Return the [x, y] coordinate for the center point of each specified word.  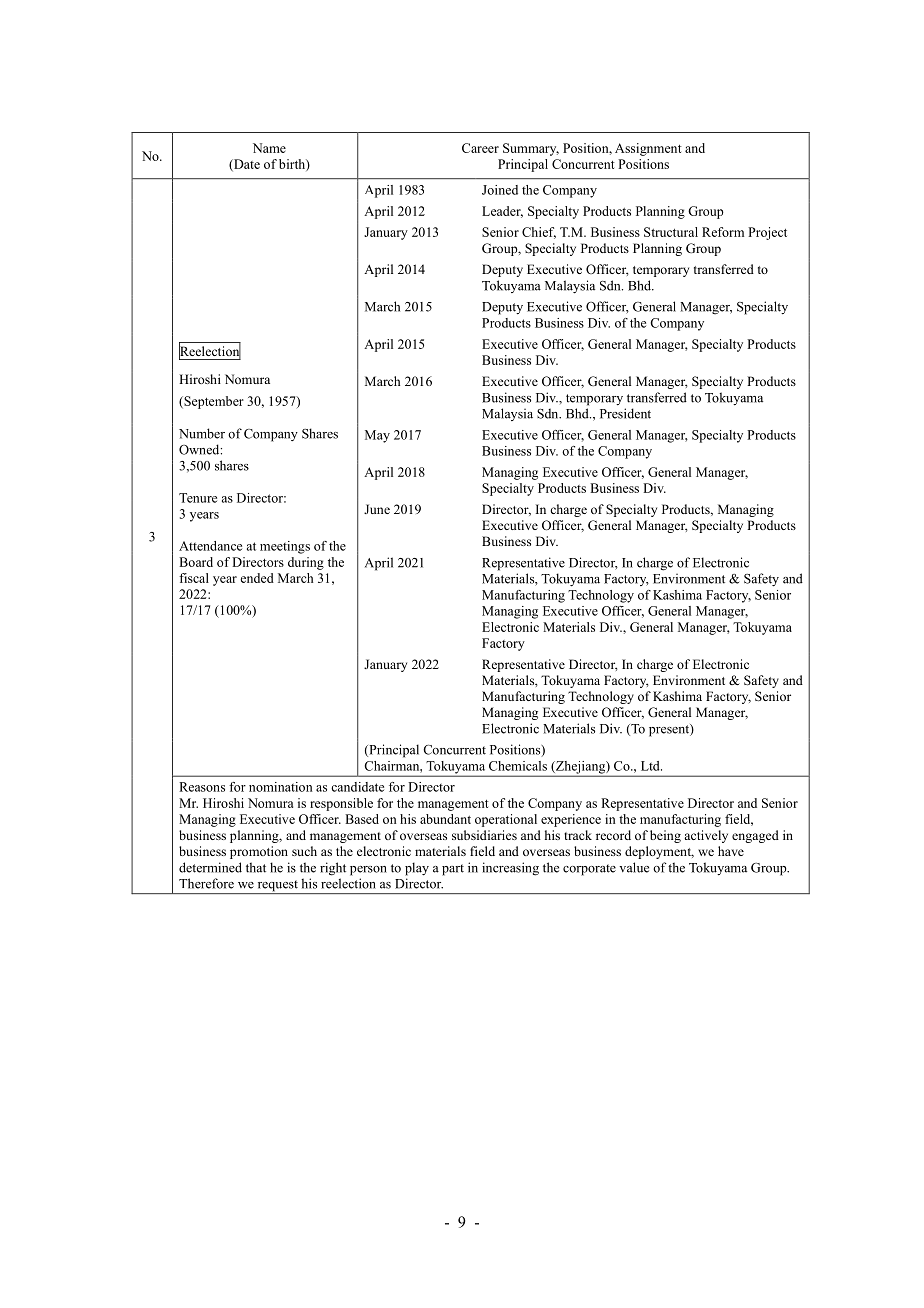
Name [269, 148]
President [625, 413]
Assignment [648, 149]
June [377, 509]
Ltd [651, 766]
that [256, 867]
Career [480, 148]
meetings [285, 547]
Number [202, 433]
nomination [281, 787]
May [377, 436]
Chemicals [518, 766]
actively [706, 836]
